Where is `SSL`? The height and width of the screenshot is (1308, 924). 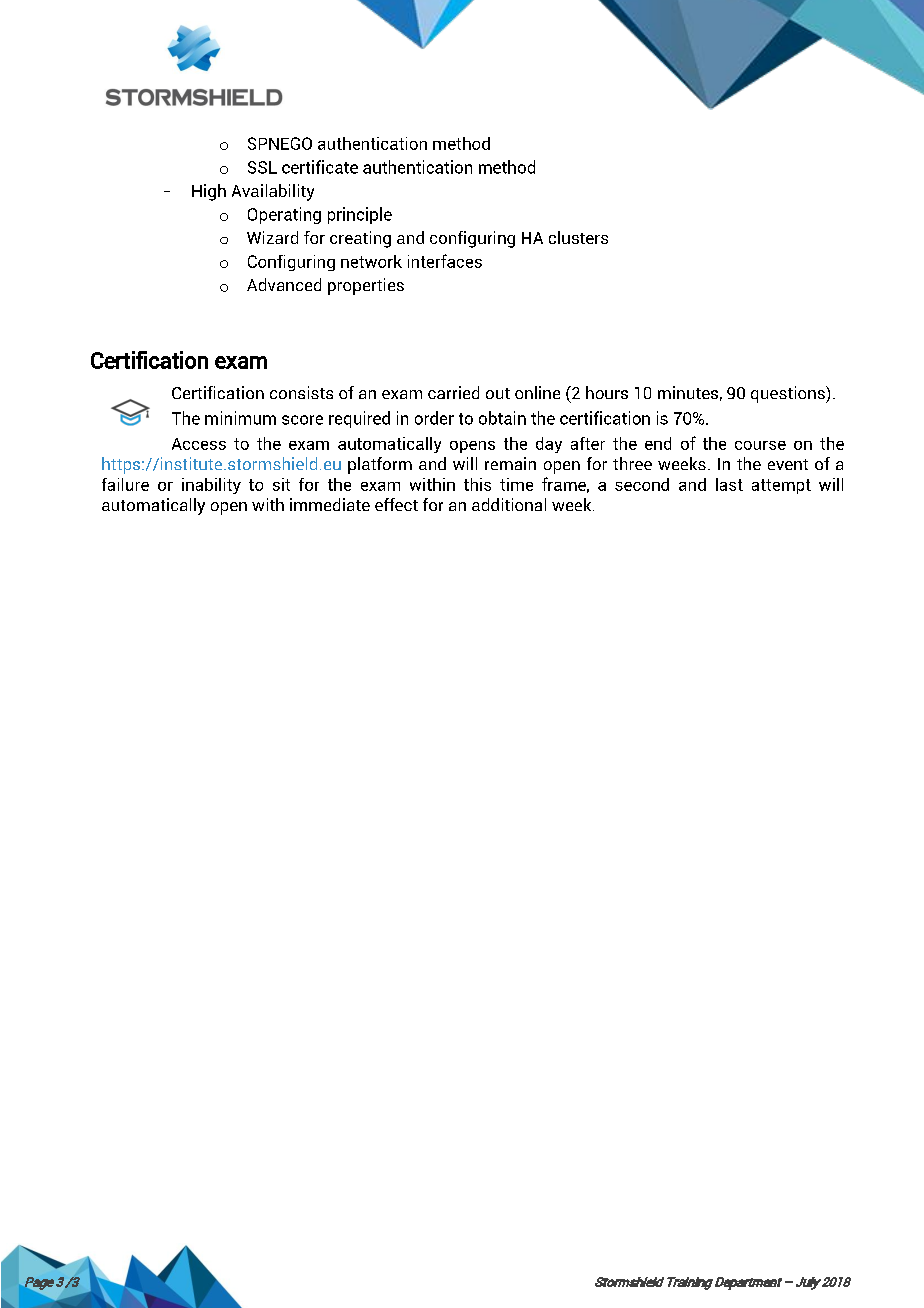 SSL is located at coordinates (262, 167).
